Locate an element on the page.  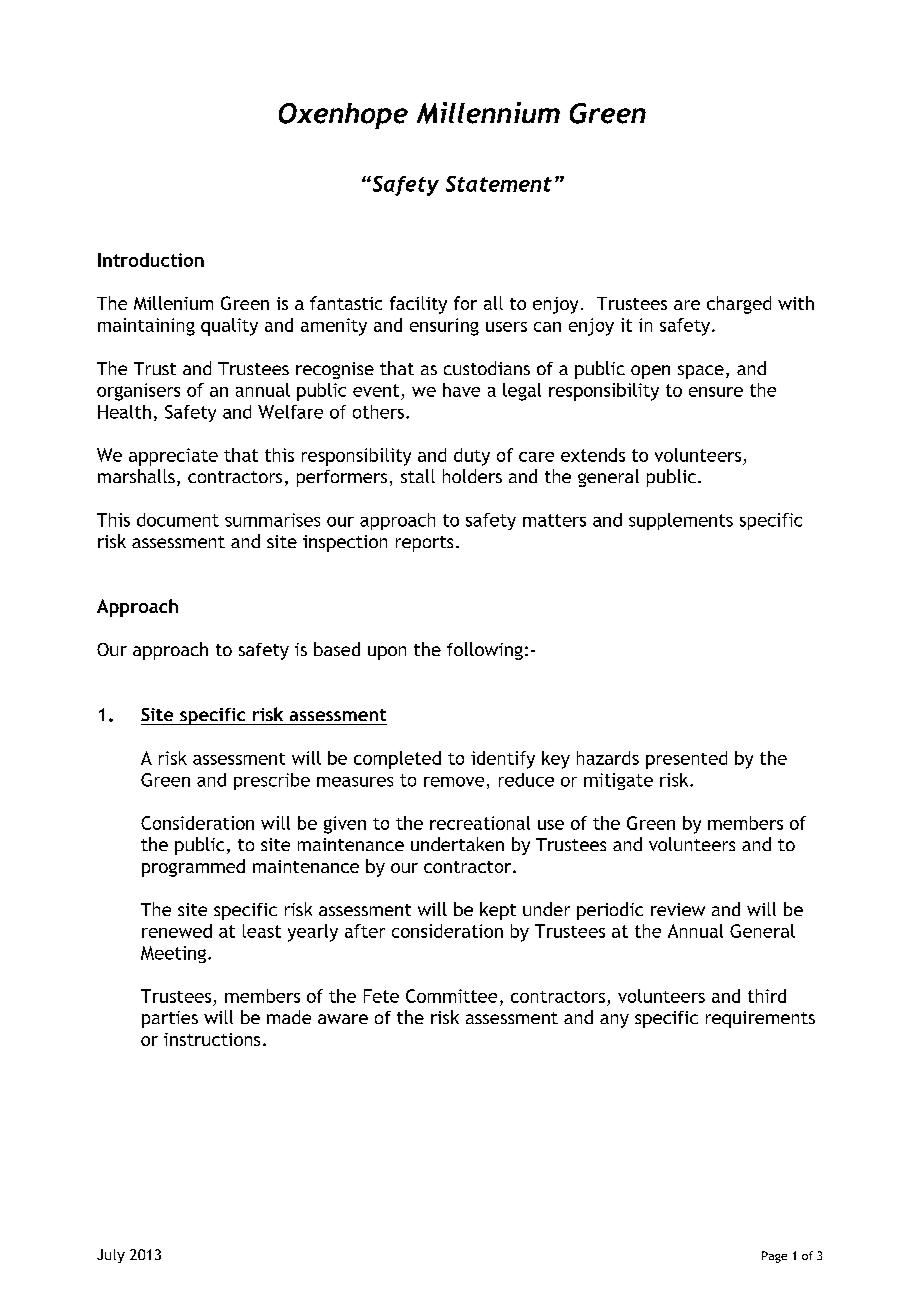
July is located at coordinates (111, 1256).
